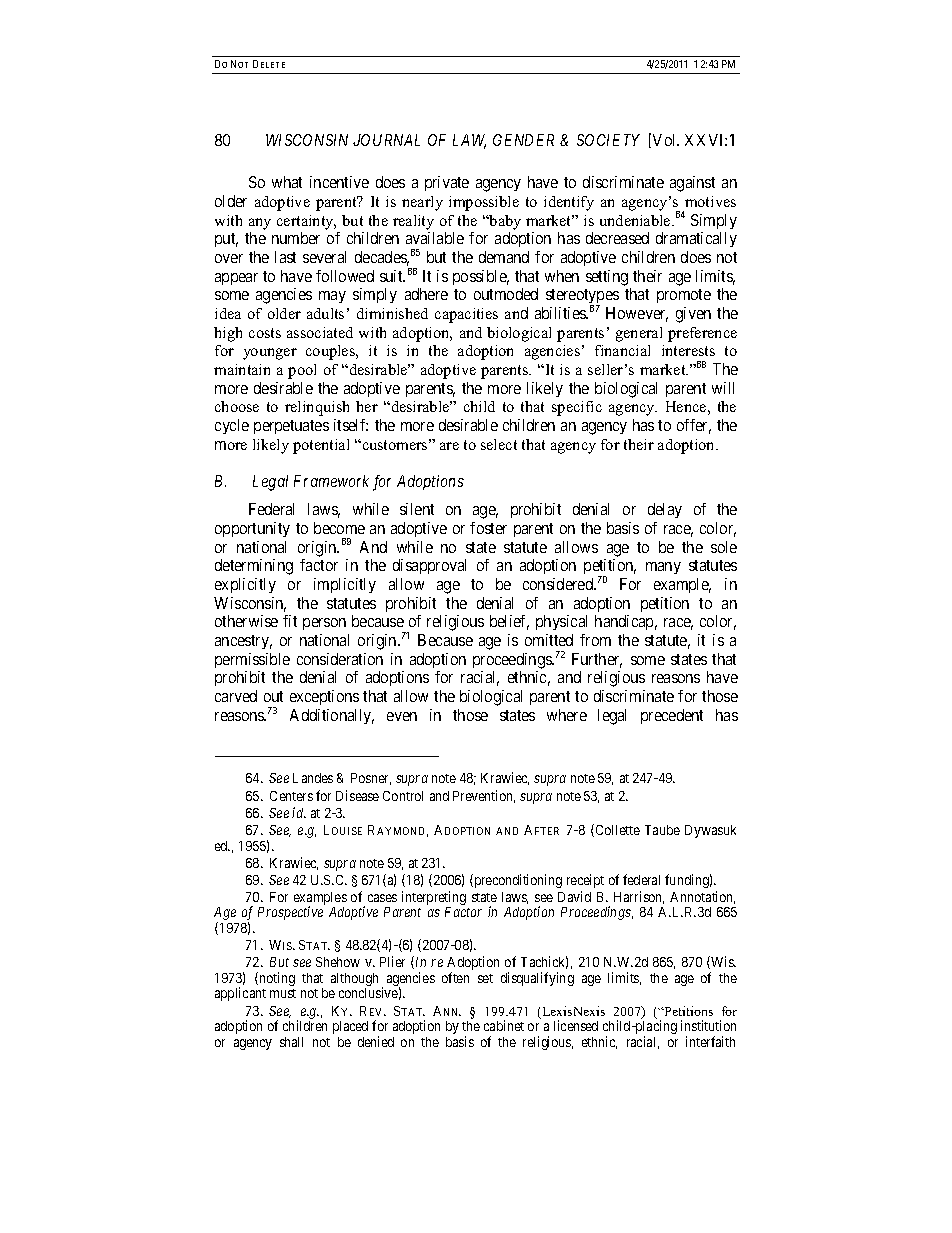 This screenshot has width=952, height=1233. Describe the element at coordinates (283, 993) in the screenshot. I see `must` at that location.
